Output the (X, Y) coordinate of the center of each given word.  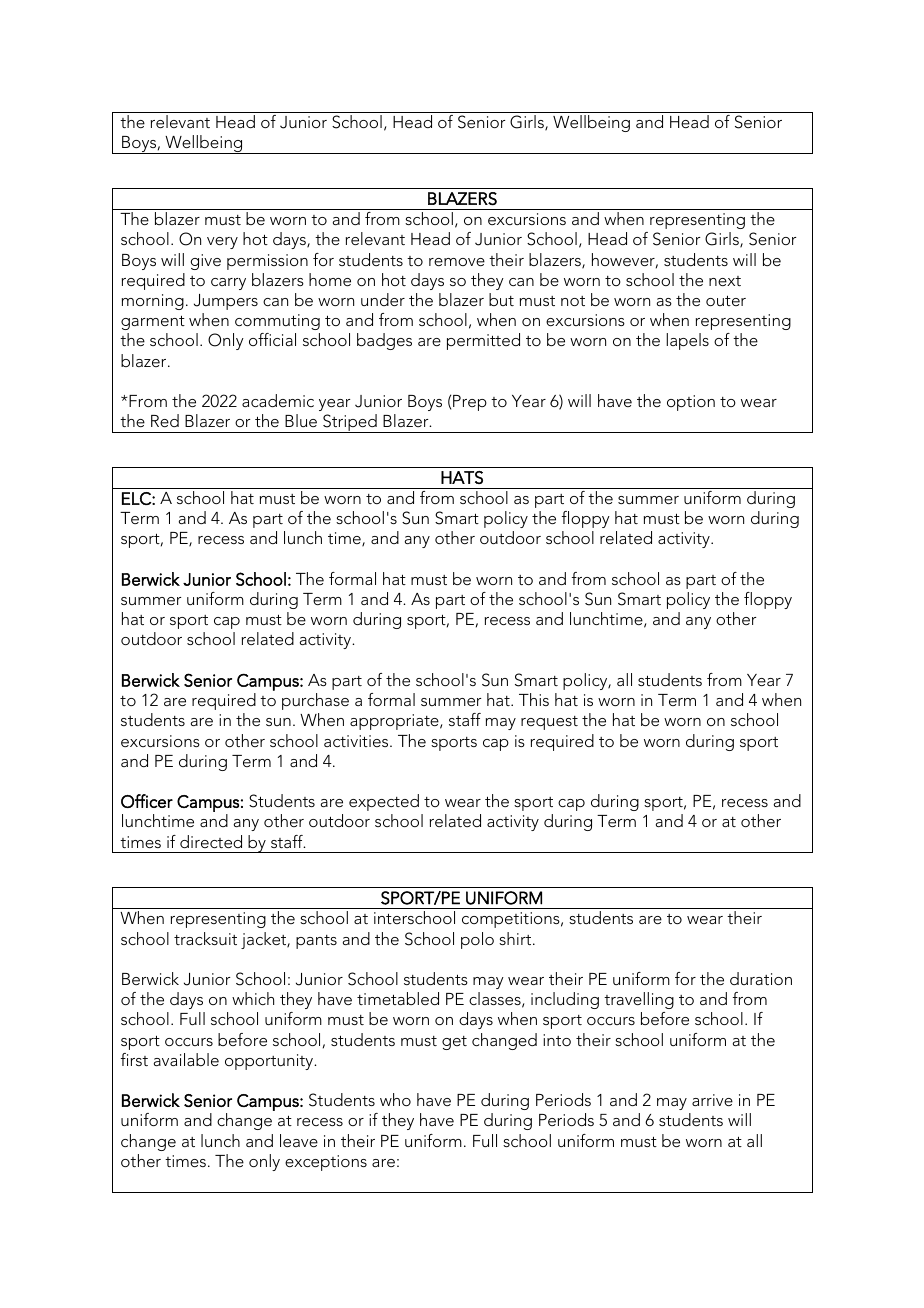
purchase (315, 701)
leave (299, 1140)
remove (457, 262)
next (725, 281)
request (549, 723)
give (206, 262)
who (395, 1099)
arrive (712, 1100)
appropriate (395, 722)
